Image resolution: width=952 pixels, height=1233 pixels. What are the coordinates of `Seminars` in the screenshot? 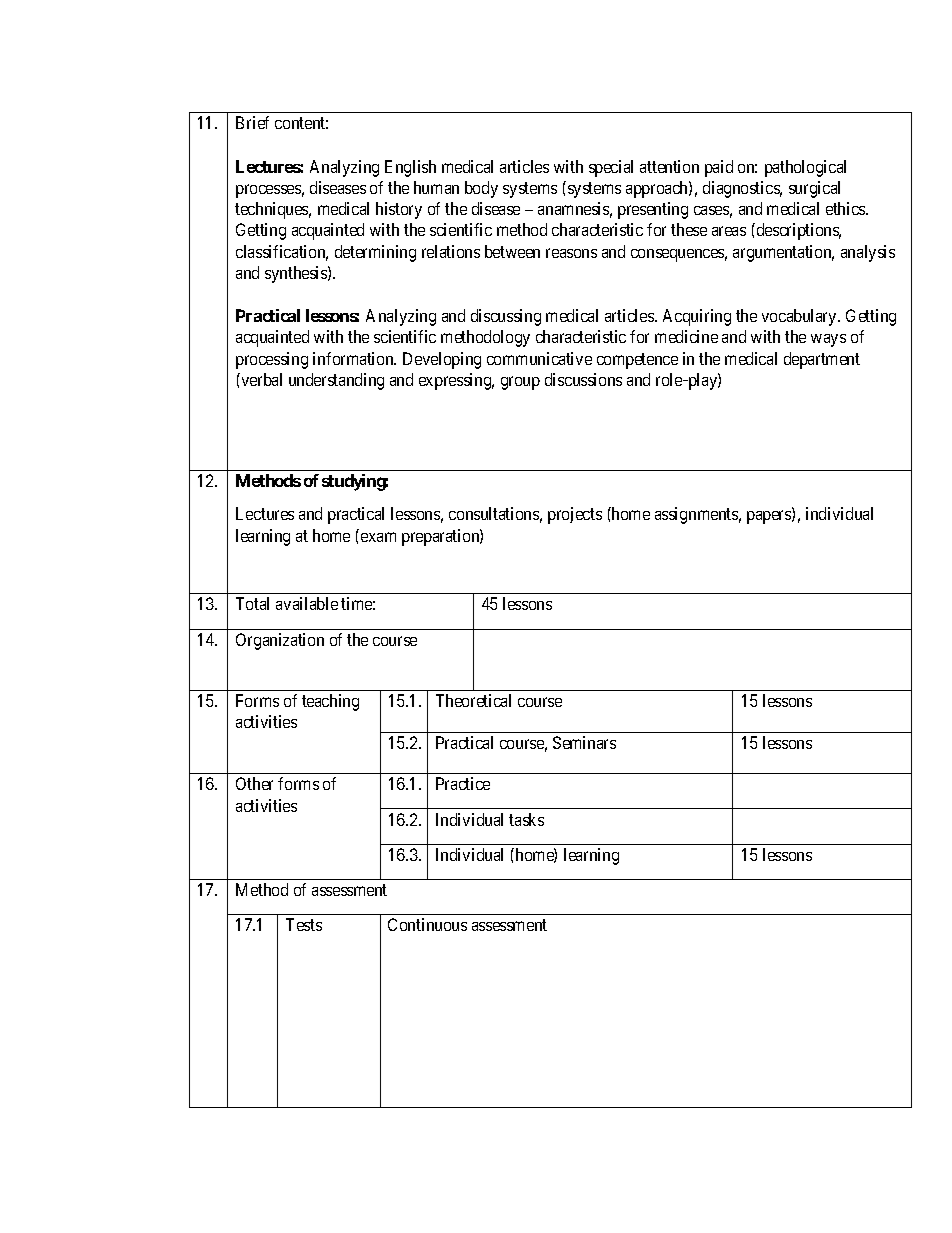 It's located at (584, 742).
